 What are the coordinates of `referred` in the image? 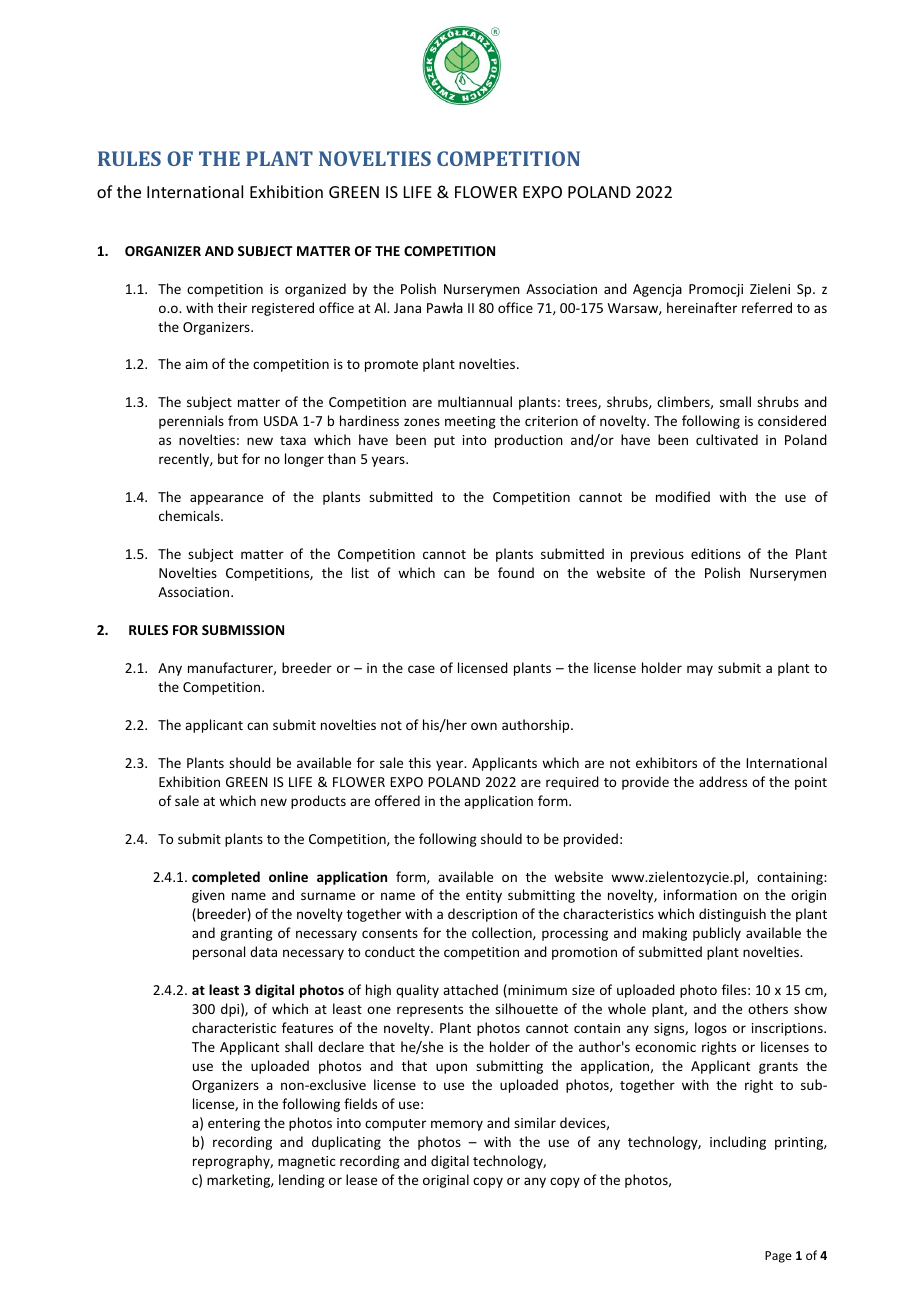 It's located at (767, 307).
